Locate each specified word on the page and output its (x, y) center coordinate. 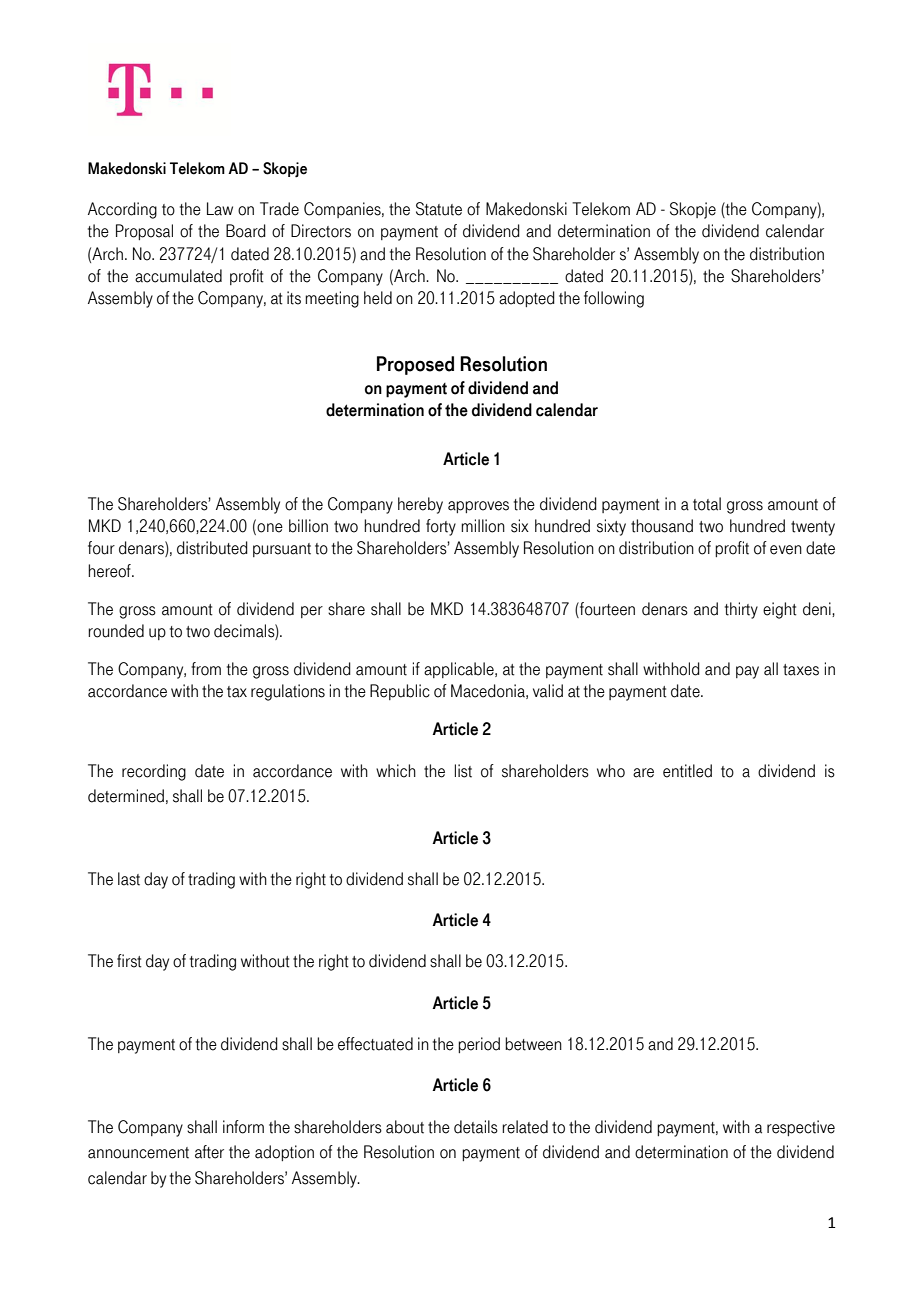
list (463, 771)
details (476, 1127)
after (209, 1152)
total (707, 504)
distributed (212, 548)
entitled (687, 771)
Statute (439, 209)
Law (220, 209)
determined (126, 796)
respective (801, 1128)
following (614, 299)
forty (441, 527)
